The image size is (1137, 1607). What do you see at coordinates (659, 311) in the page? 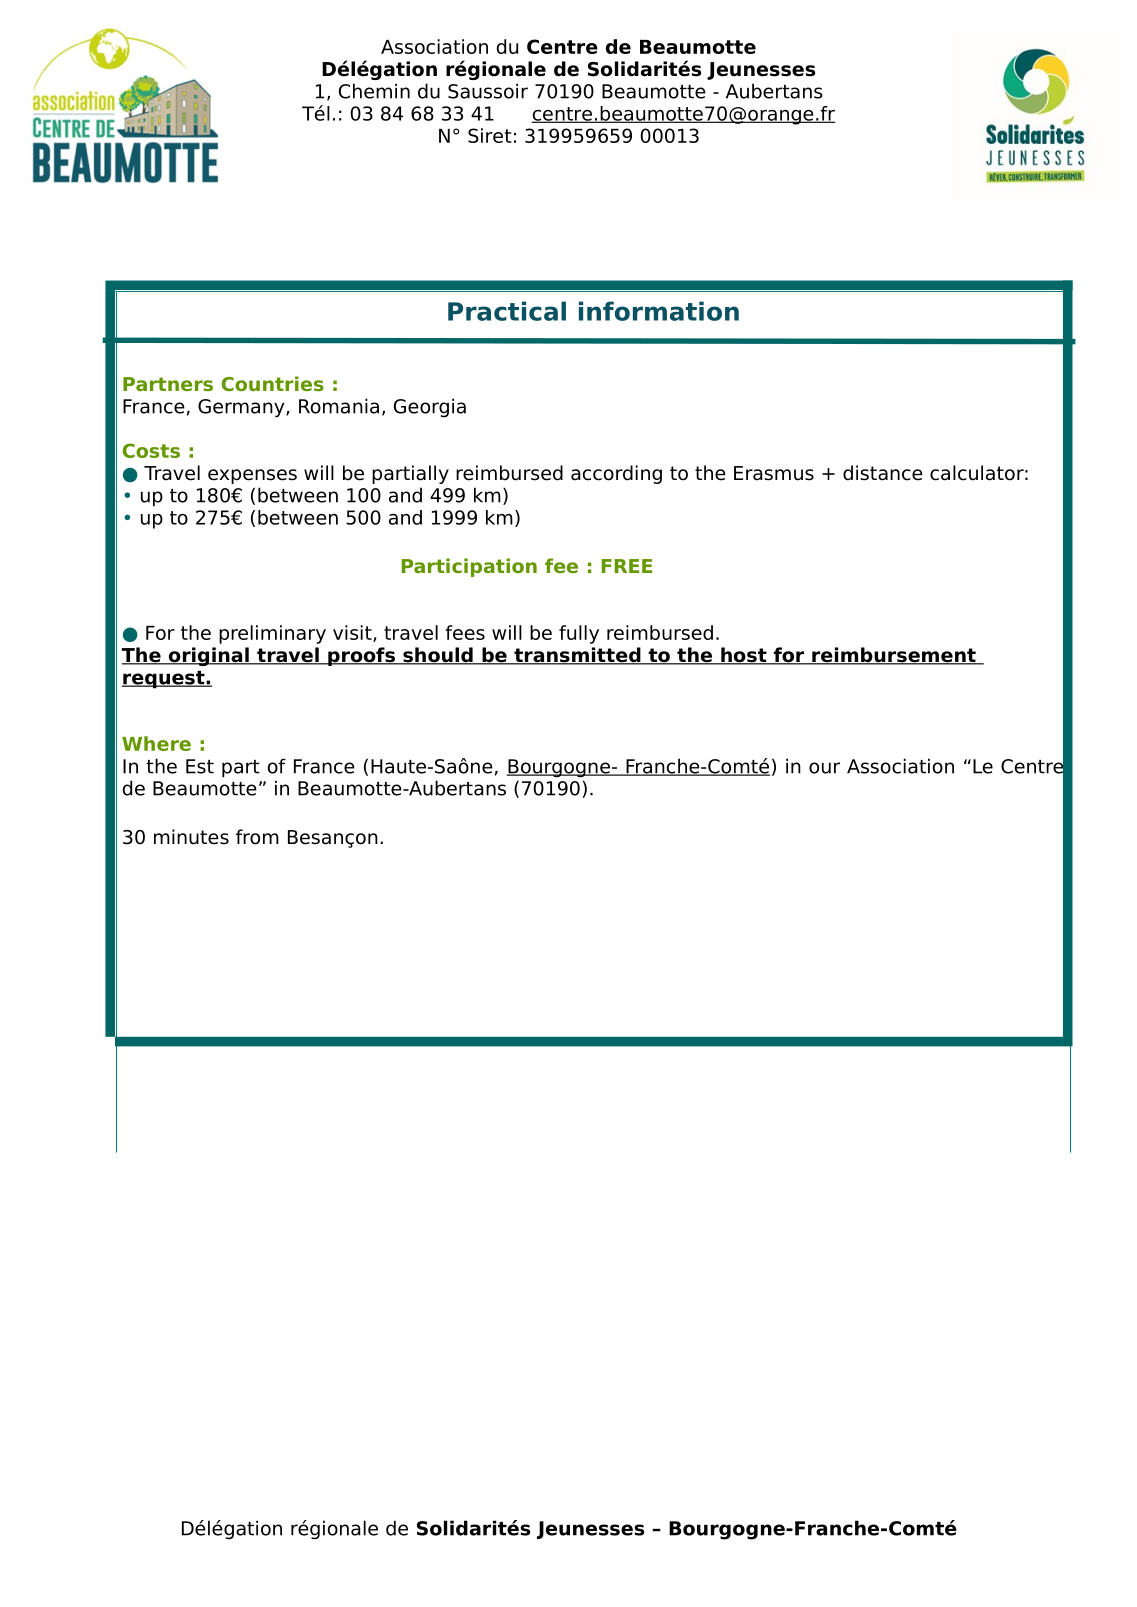
I see `information` at bounding box center [659, 311].
